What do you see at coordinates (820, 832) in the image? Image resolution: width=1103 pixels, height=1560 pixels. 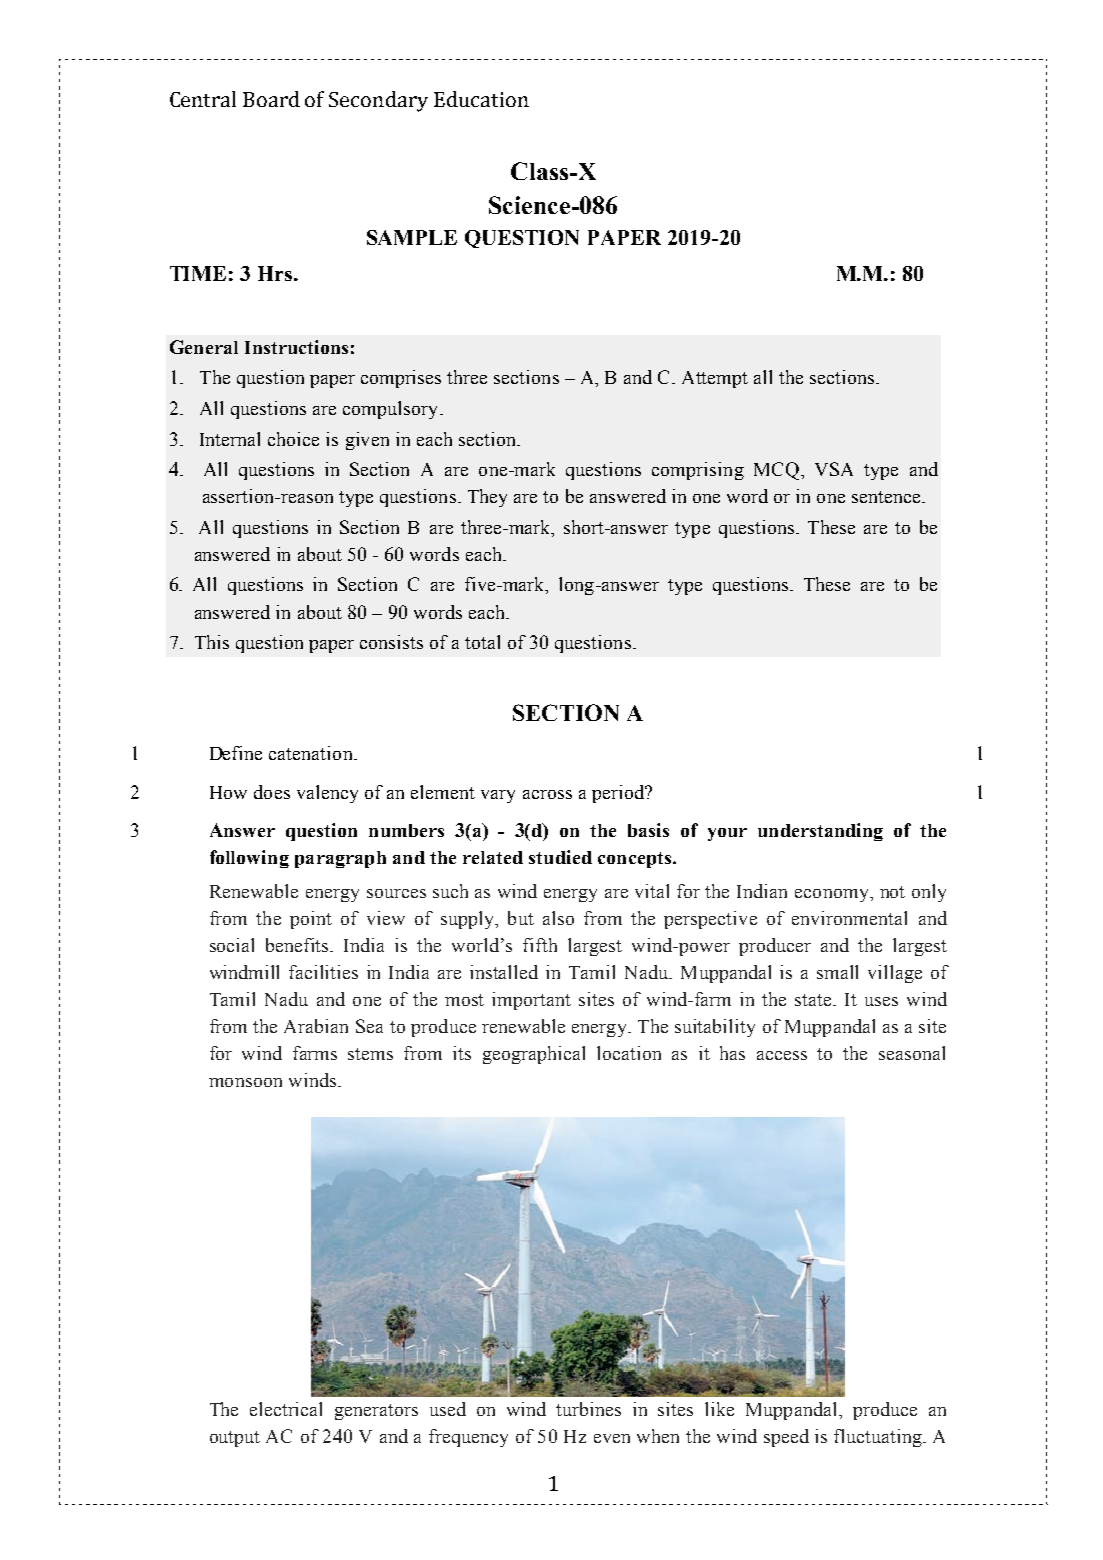 I see `understanding` at bounding box center [820, 832].
